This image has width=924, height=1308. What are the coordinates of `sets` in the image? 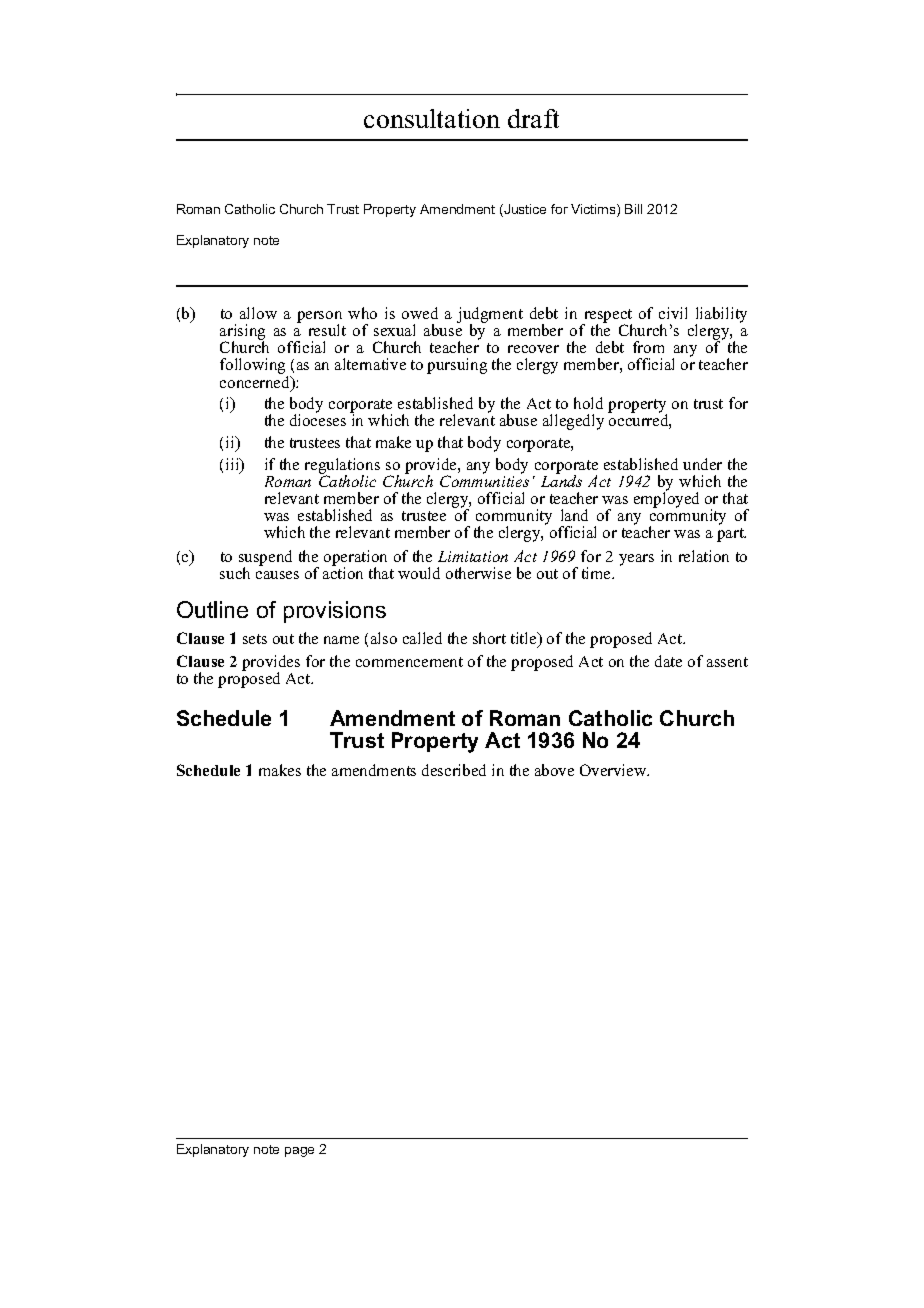 It's located at (255, 639).
